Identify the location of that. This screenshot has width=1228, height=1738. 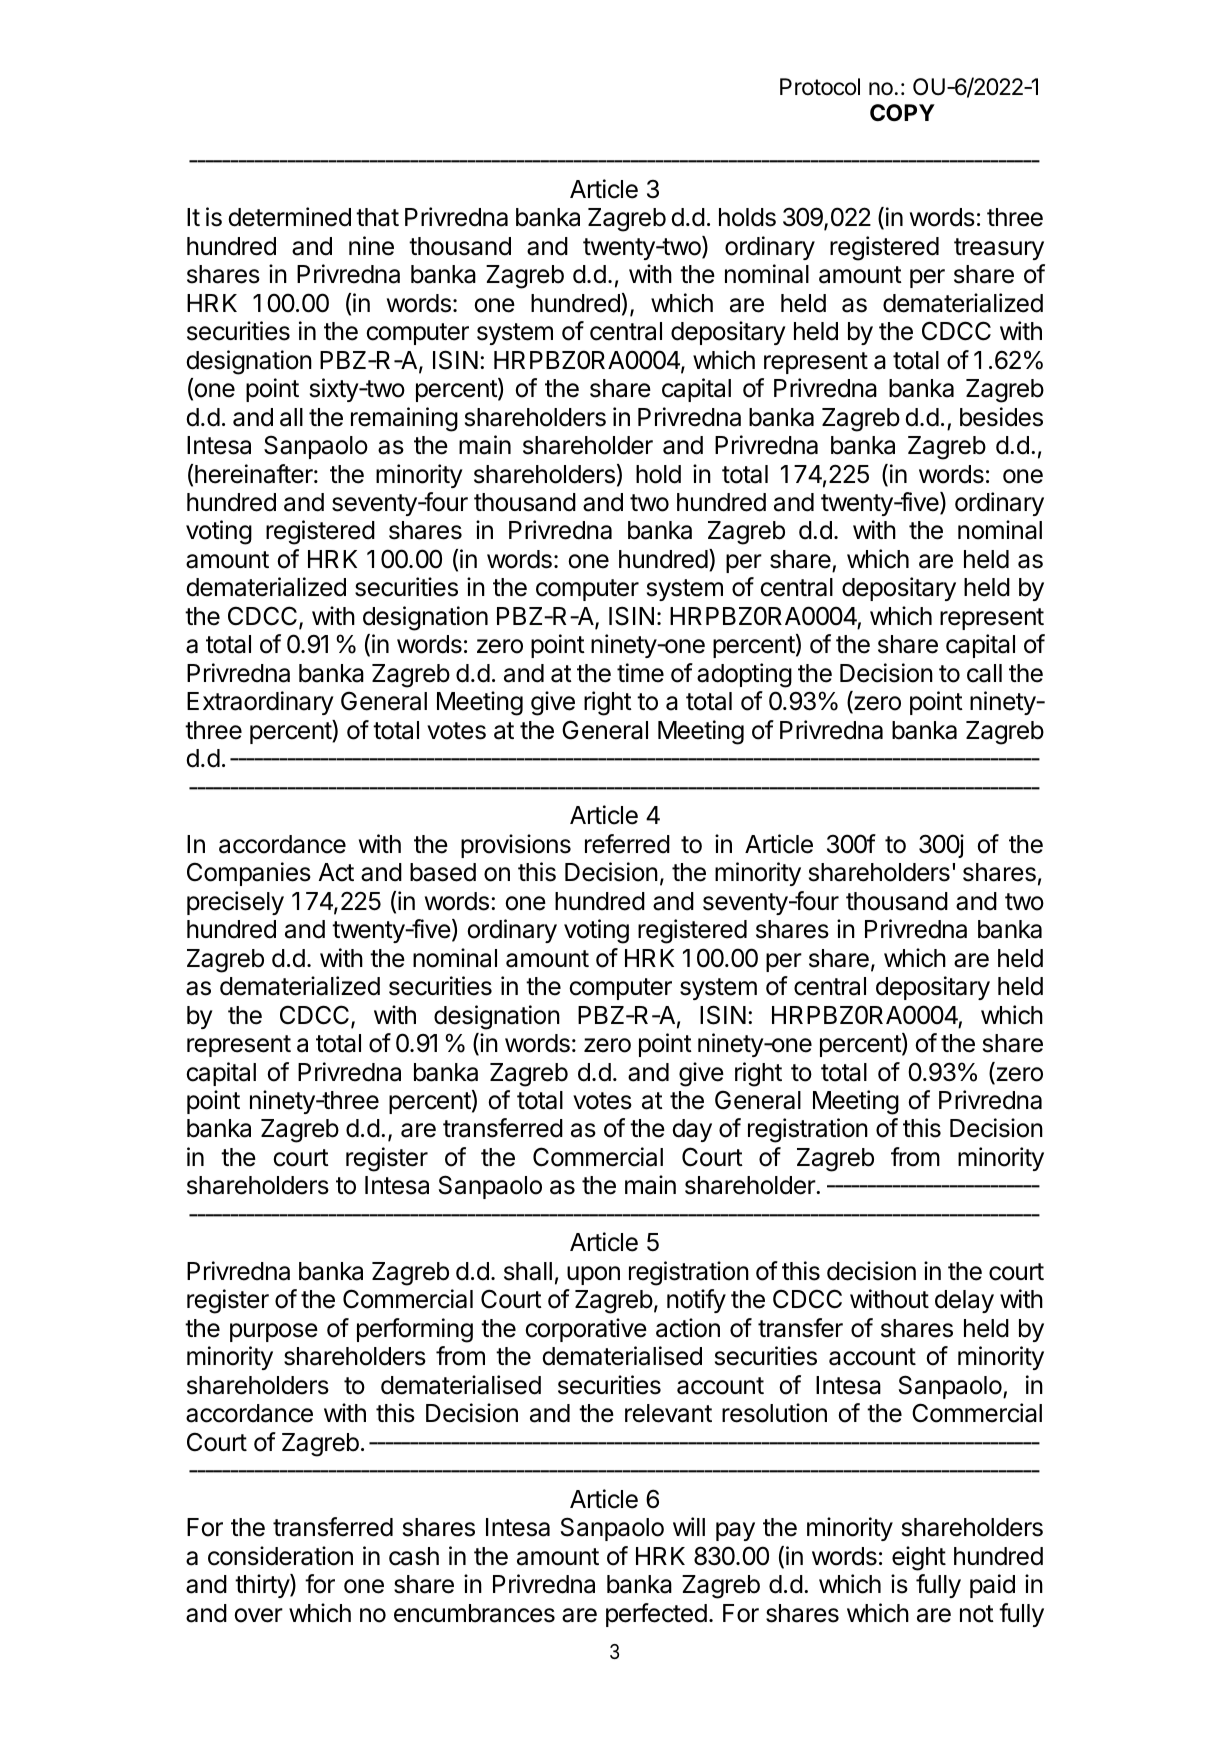
(377, 217).
